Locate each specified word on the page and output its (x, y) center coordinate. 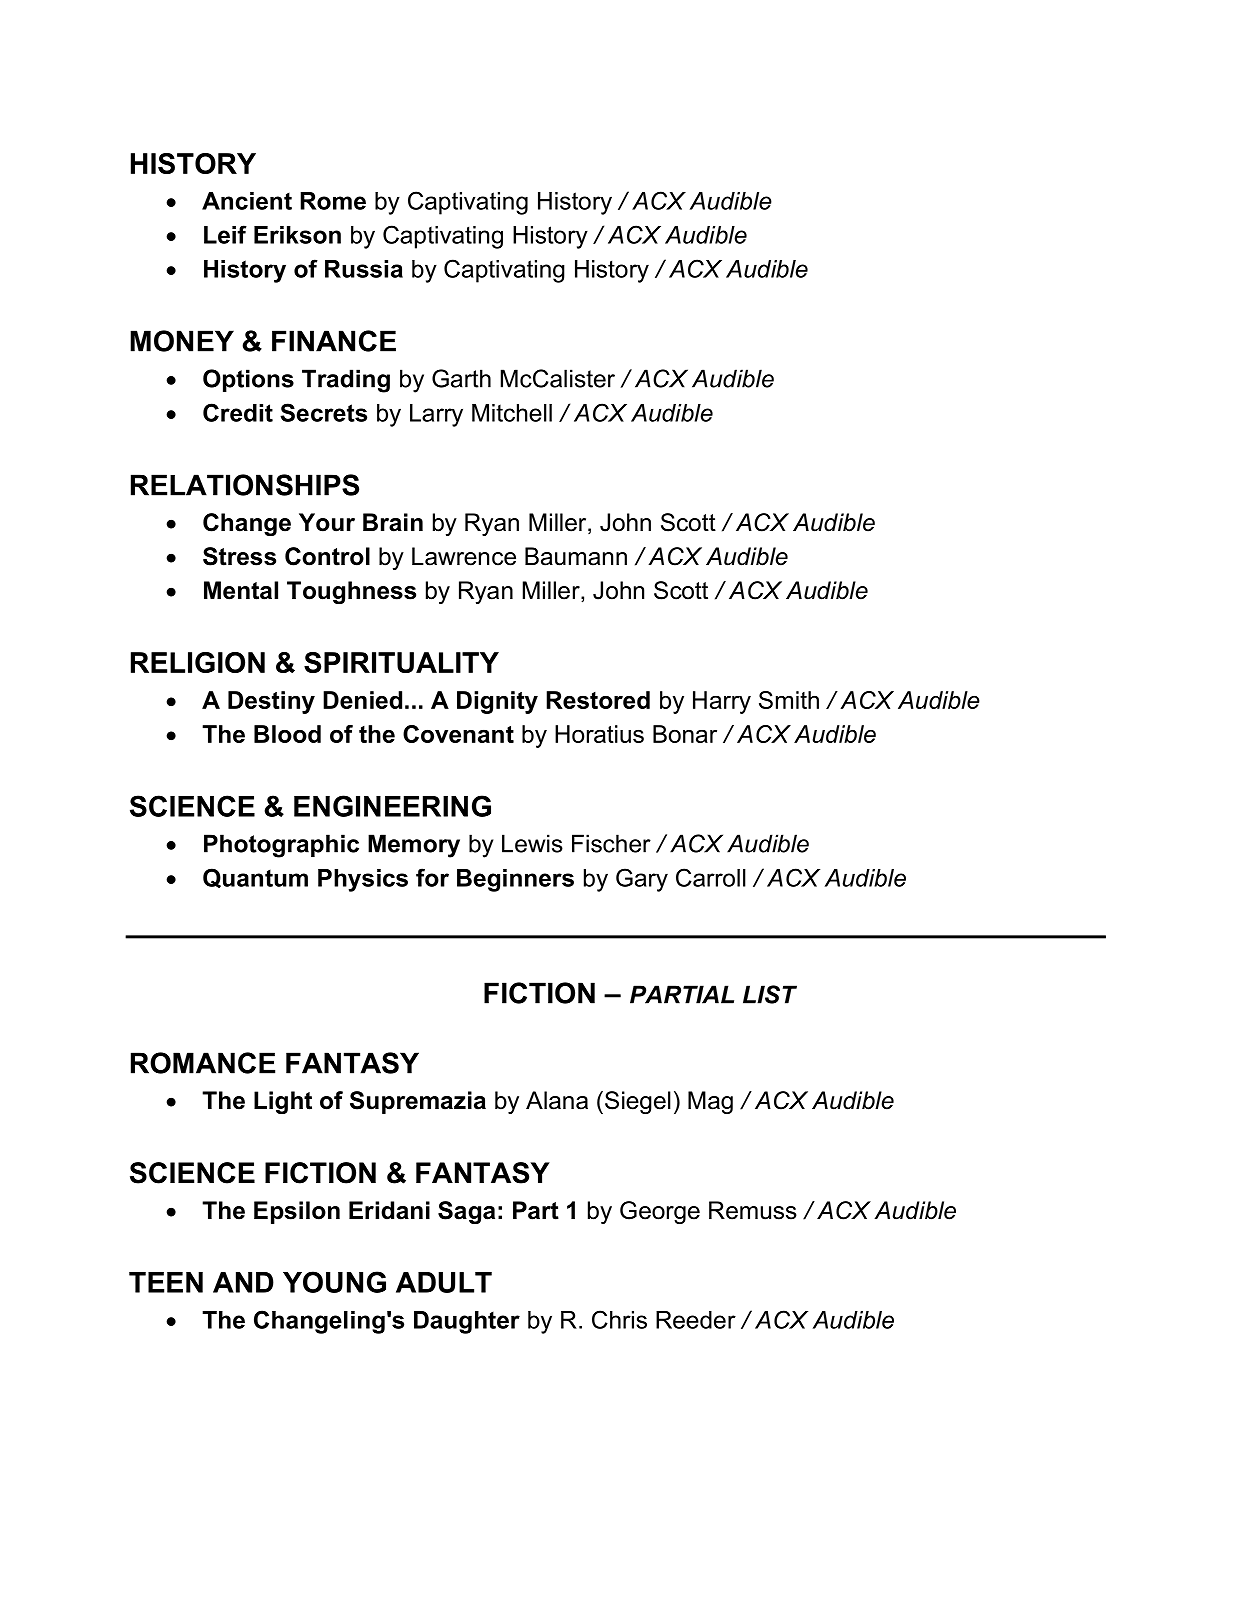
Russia (364, 269)
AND (243, 1282)
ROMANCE (203, 1063)
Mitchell (512, 413)
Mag (710, 1102)
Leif (225, 234)
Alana (557, 1100)
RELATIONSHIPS (245, 485)
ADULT (444, 1282)
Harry (722, 702)
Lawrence (464, 556)
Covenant (458, 734)
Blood (287, 734)
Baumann (576, 556)
